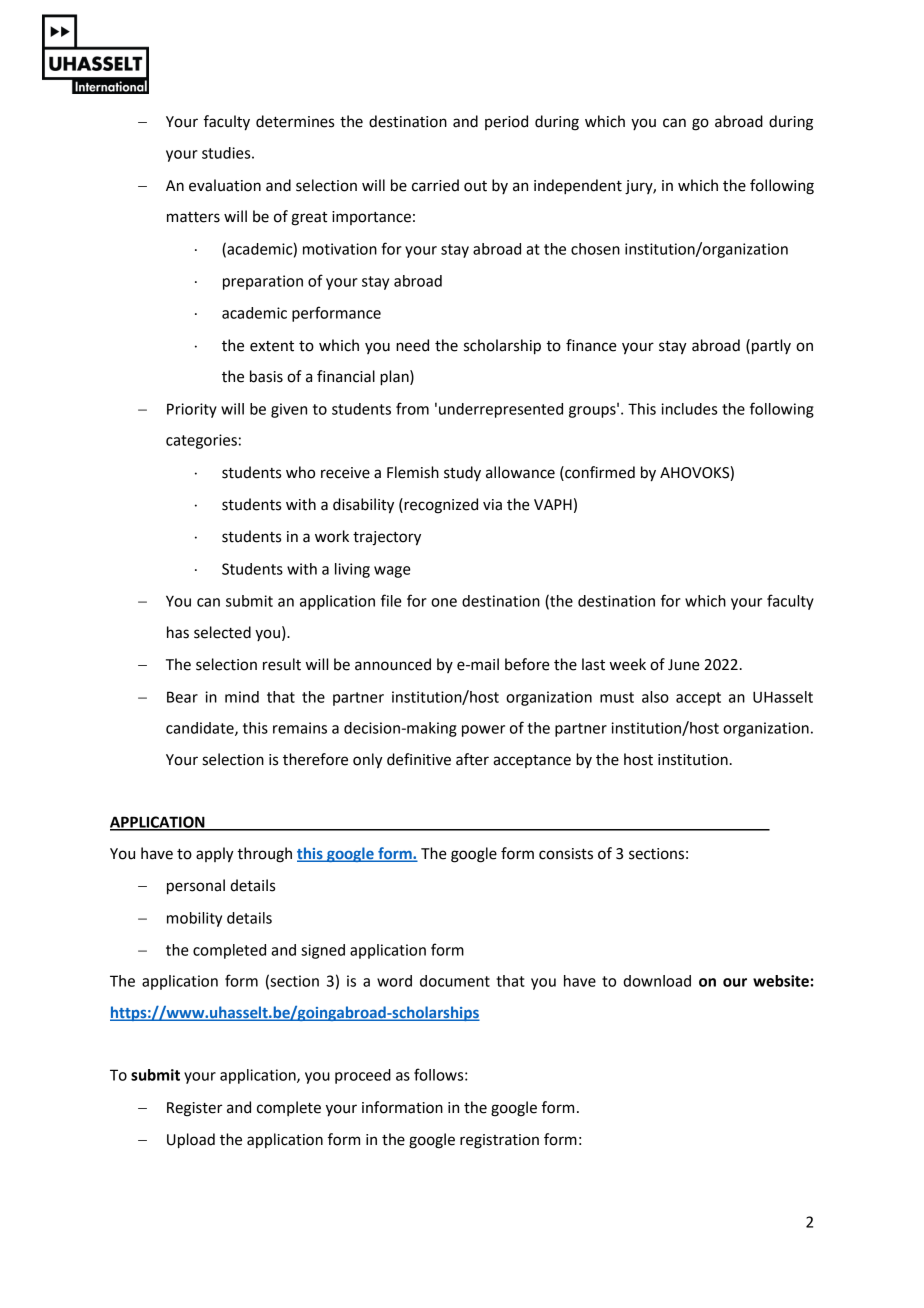 This document has height=1308, width=924. I want to click on therefore, so click(315, 759).
